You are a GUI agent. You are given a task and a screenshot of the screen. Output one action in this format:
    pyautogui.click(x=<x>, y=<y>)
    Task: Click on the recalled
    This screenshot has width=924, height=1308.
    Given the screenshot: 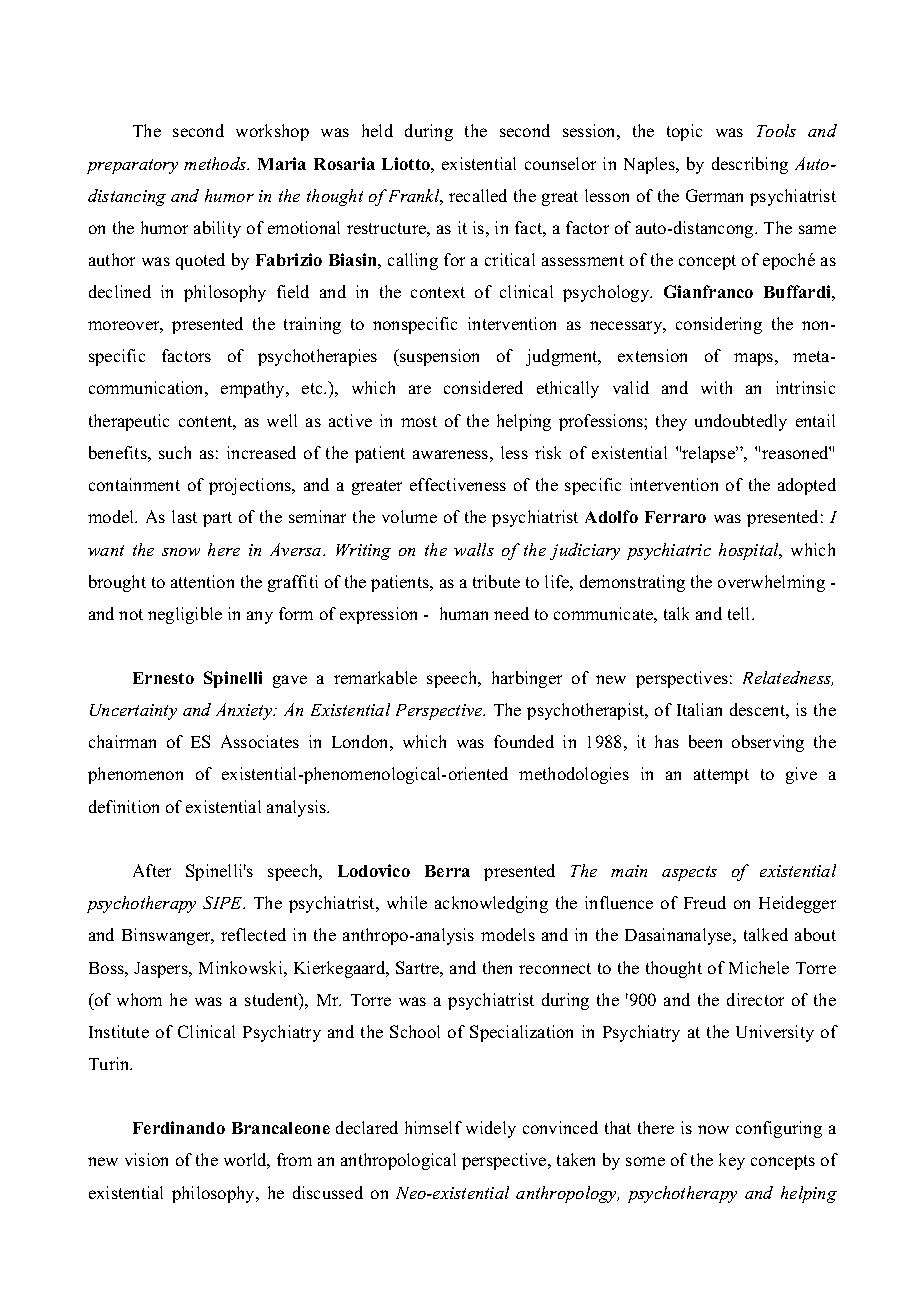 What is the action you would take?
    pyautogui.click(x=478, y=195)
